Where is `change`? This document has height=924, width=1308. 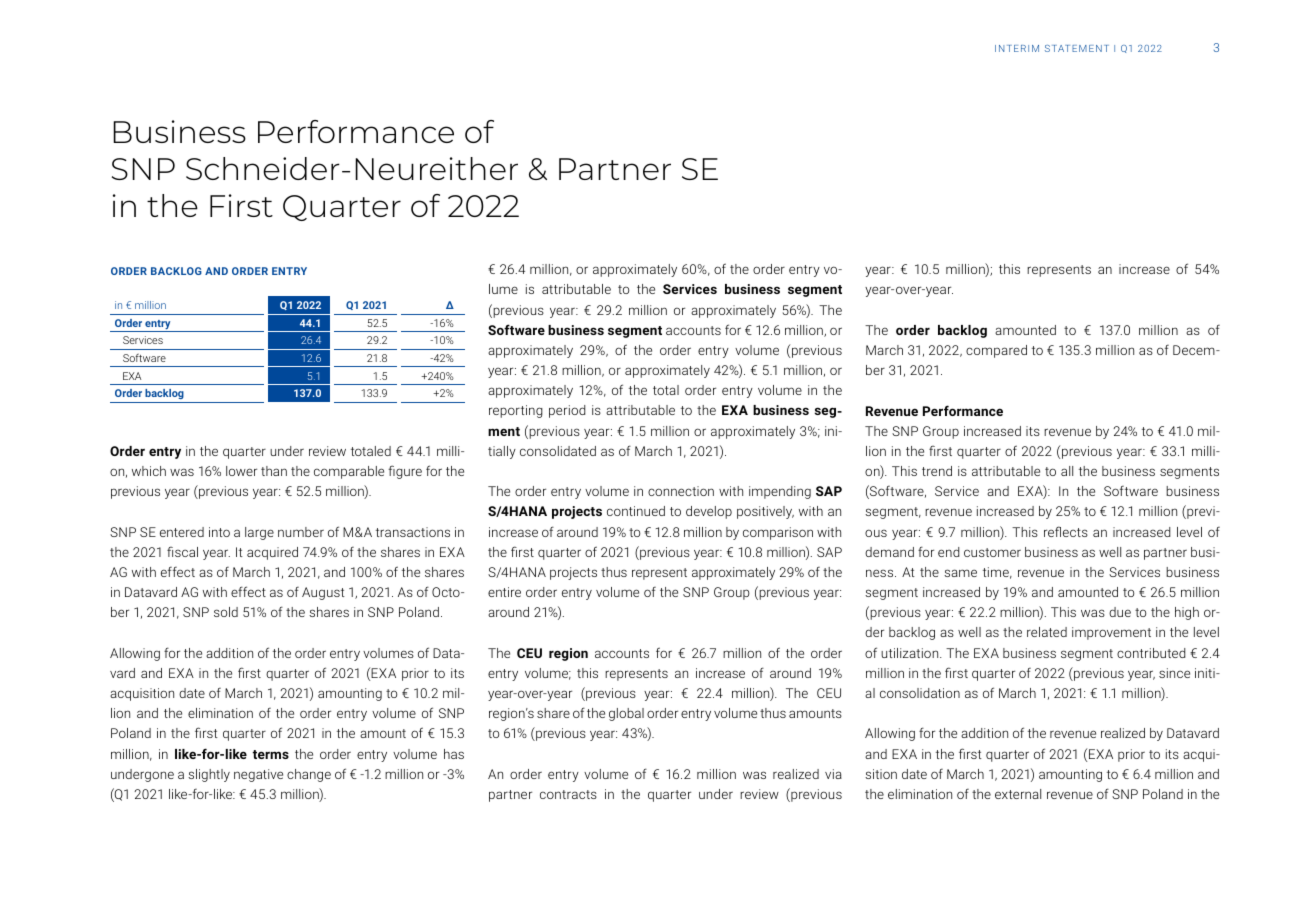
change is located at coordinates (309, 775).
